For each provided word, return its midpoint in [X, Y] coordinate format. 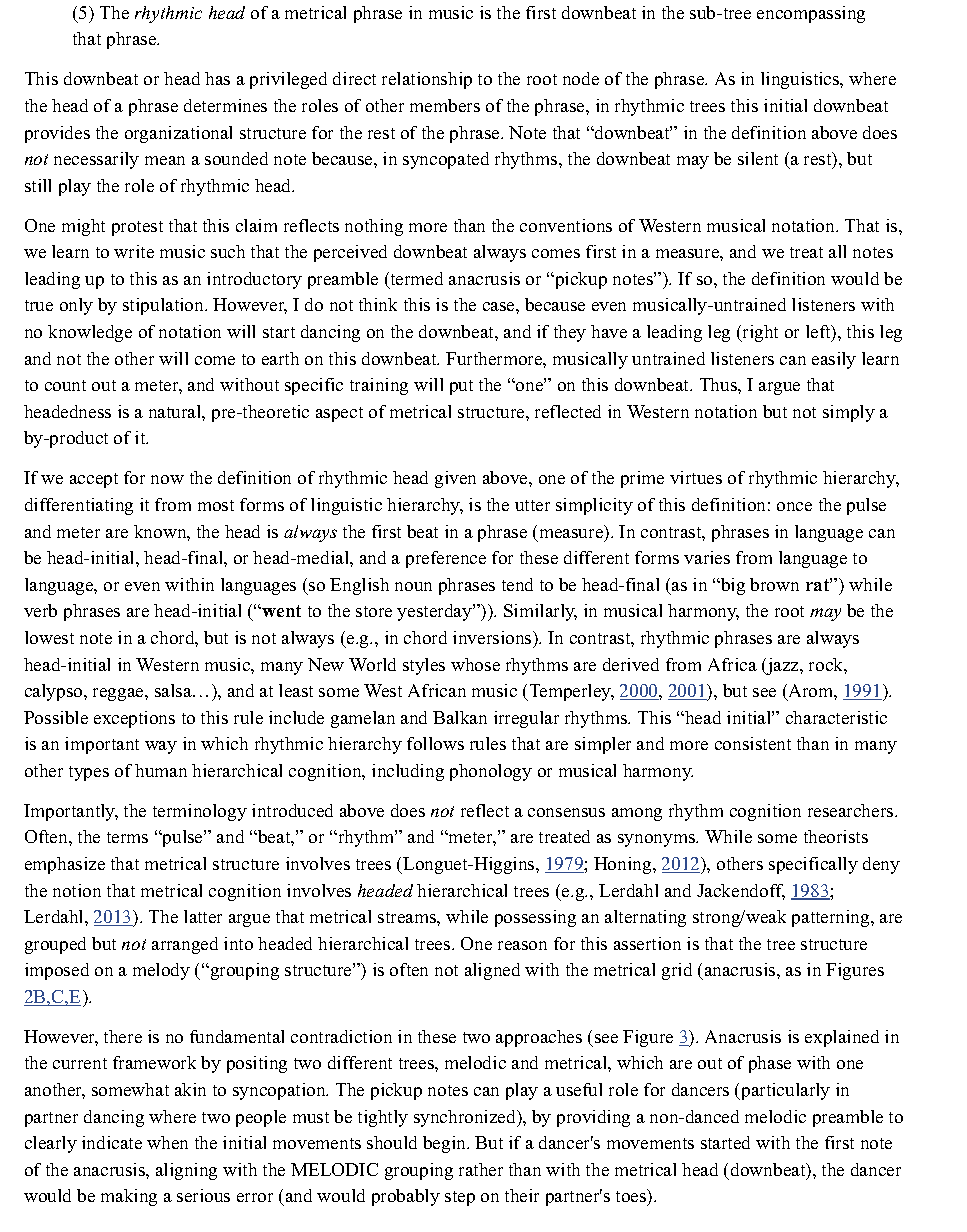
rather [481, 1169]
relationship [427, 80]
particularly [784, 1091]
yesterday [435, 612]
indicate [112, 1142]
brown [774, 584]
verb [40, 610]
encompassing [811, 14]
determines [225, 105]
